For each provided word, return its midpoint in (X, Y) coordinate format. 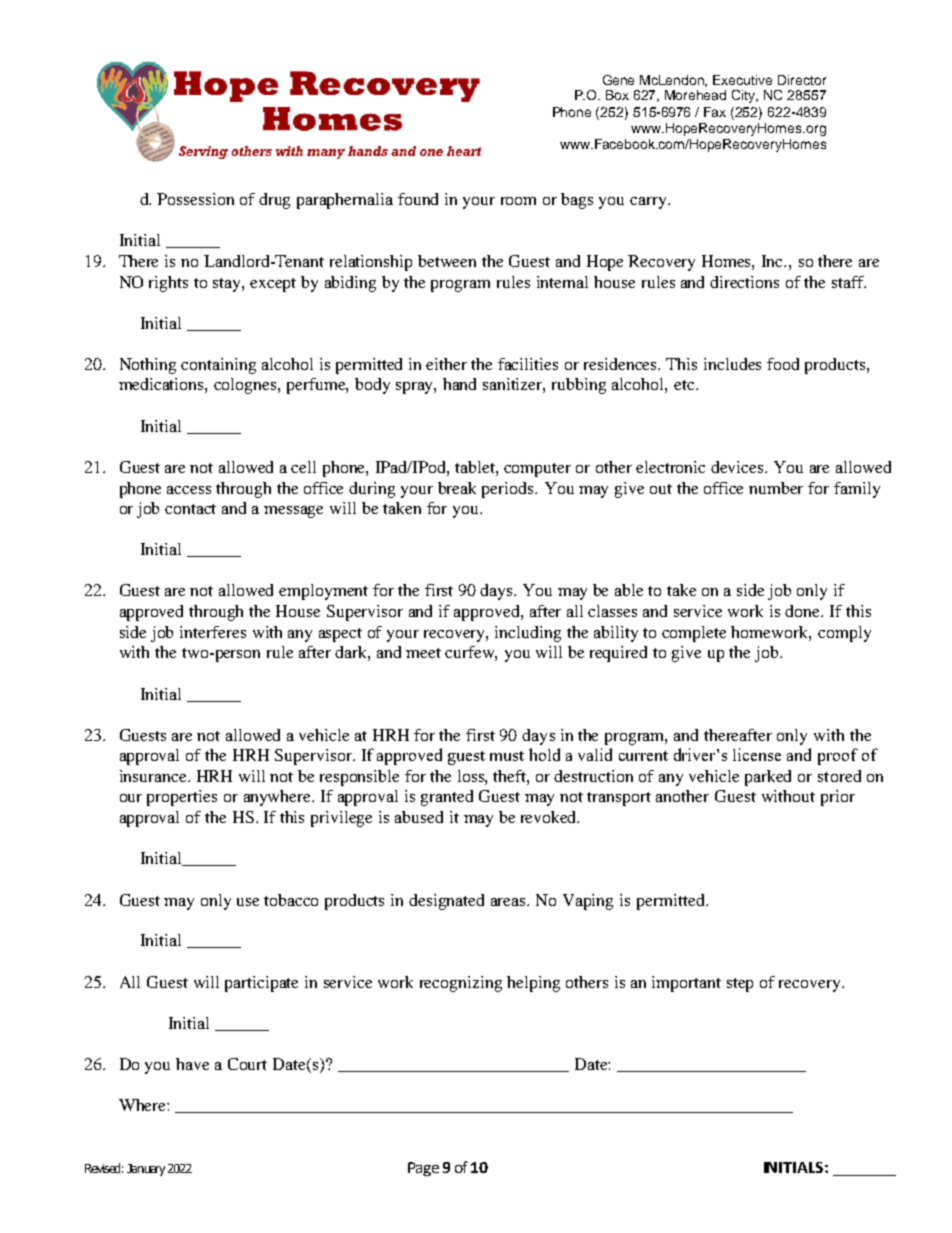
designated (446, 902)
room (518, 201)
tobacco (291, 900)
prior (838, 798)
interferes (213, 632)
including (528, 634)
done (804, 611)
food (783, 364)
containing (218, 366)
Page (423, 1169)
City (745, 96)
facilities (528, 364)
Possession (195, 199)
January (146, 1170)
